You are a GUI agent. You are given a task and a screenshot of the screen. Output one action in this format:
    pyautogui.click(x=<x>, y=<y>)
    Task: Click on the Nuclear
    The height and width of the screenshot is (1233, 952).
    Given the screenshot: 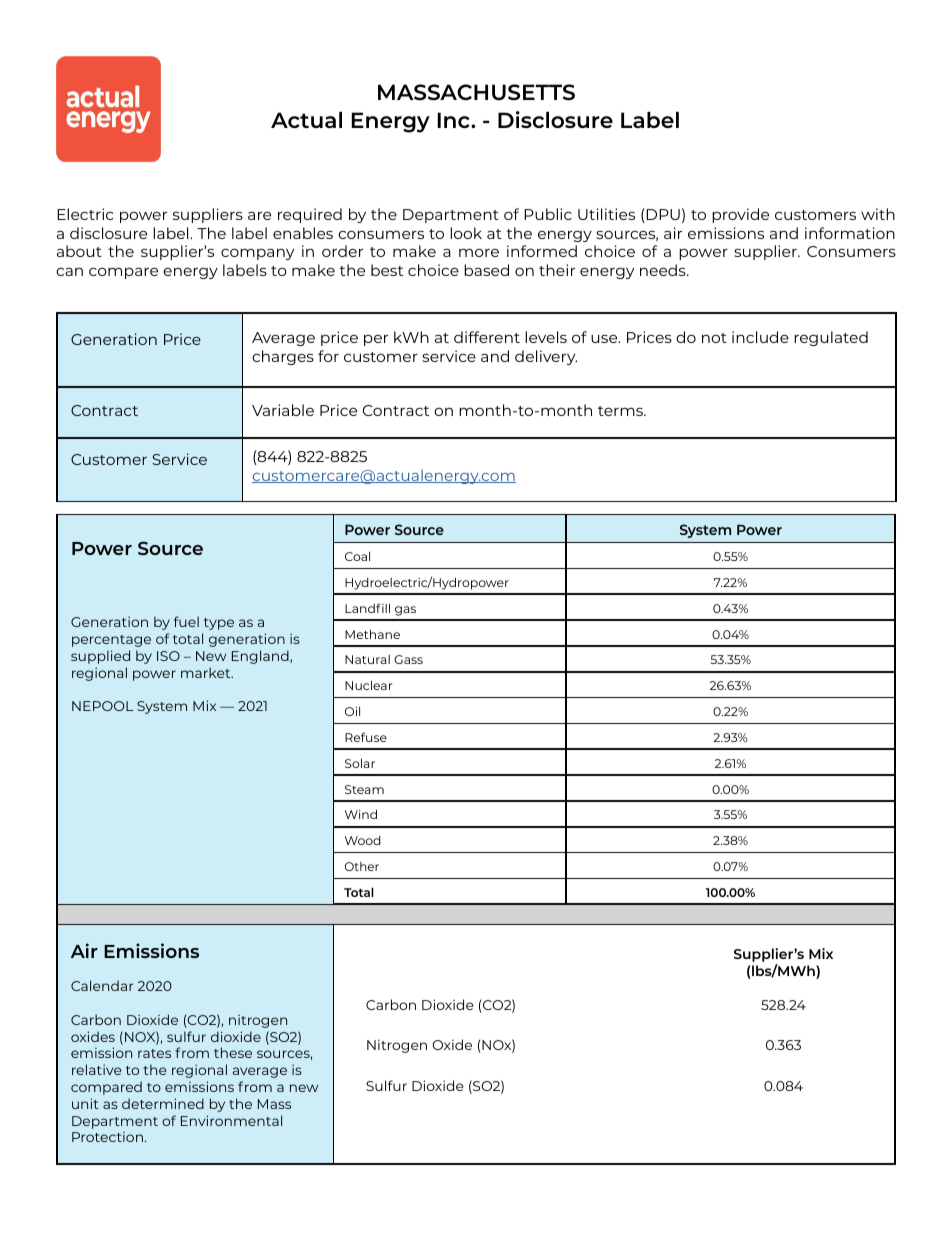 What is the action you would take?
    pyautogui.click(x=368, y=685)
